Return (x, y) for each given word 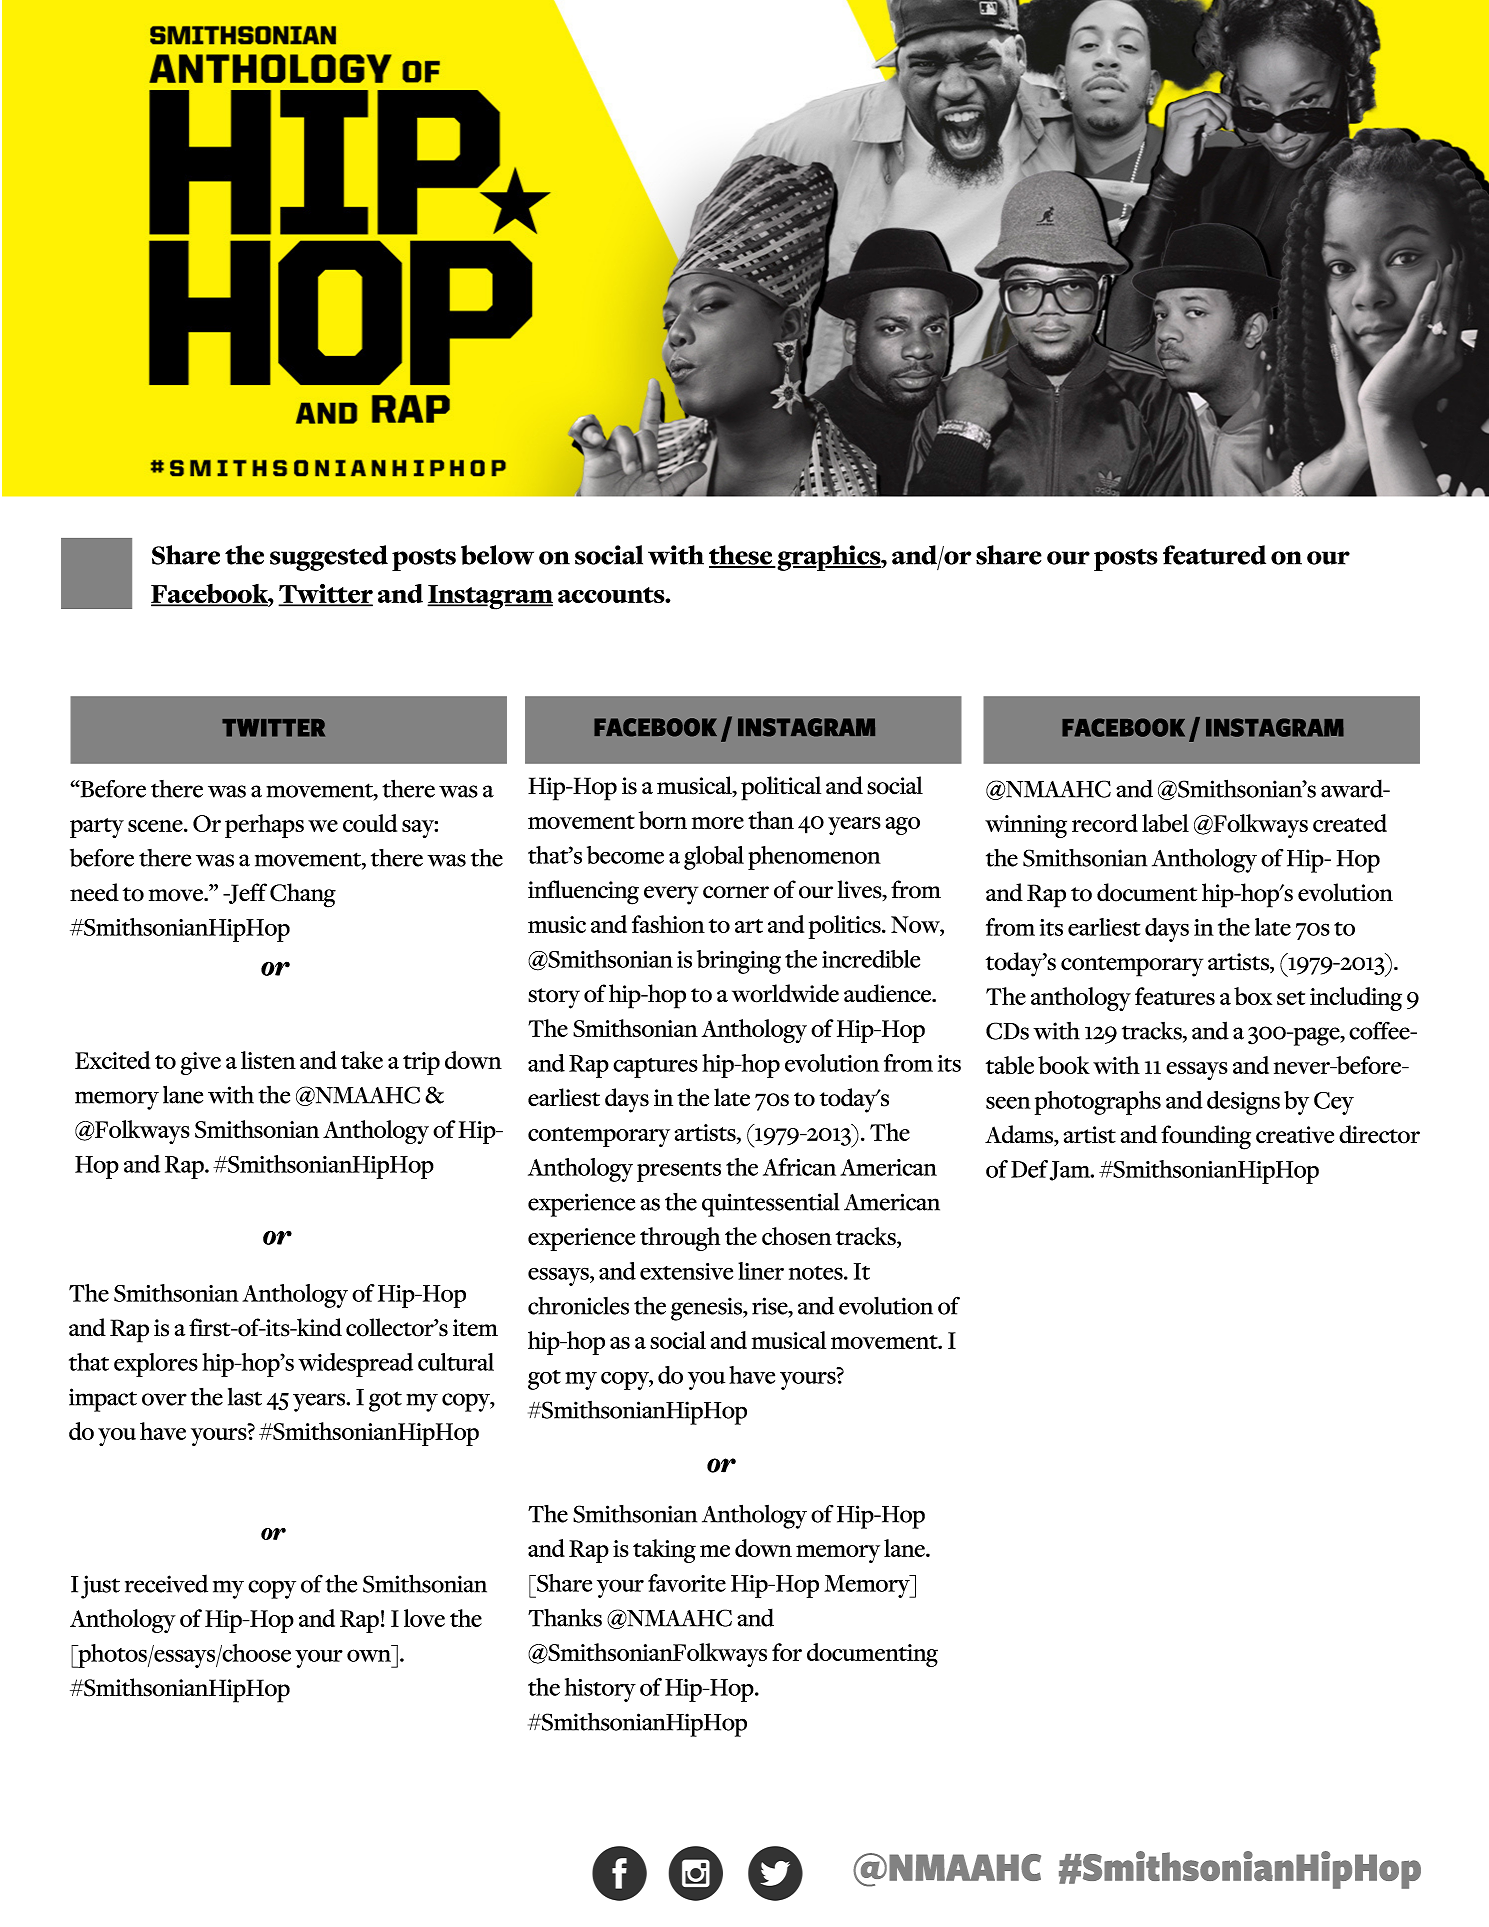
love (424, 1618)
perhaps (264, 826)
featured (1214, 555)
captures (655, 1068)
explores (156, 1365)
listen (268, 1060)
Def (1029, 1169)
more (718, 823)
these (741, 556)
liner (761, 1271)
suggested (329, 558)
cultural (456, 1362)
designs (1243, 1103)
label (1165, 823)
